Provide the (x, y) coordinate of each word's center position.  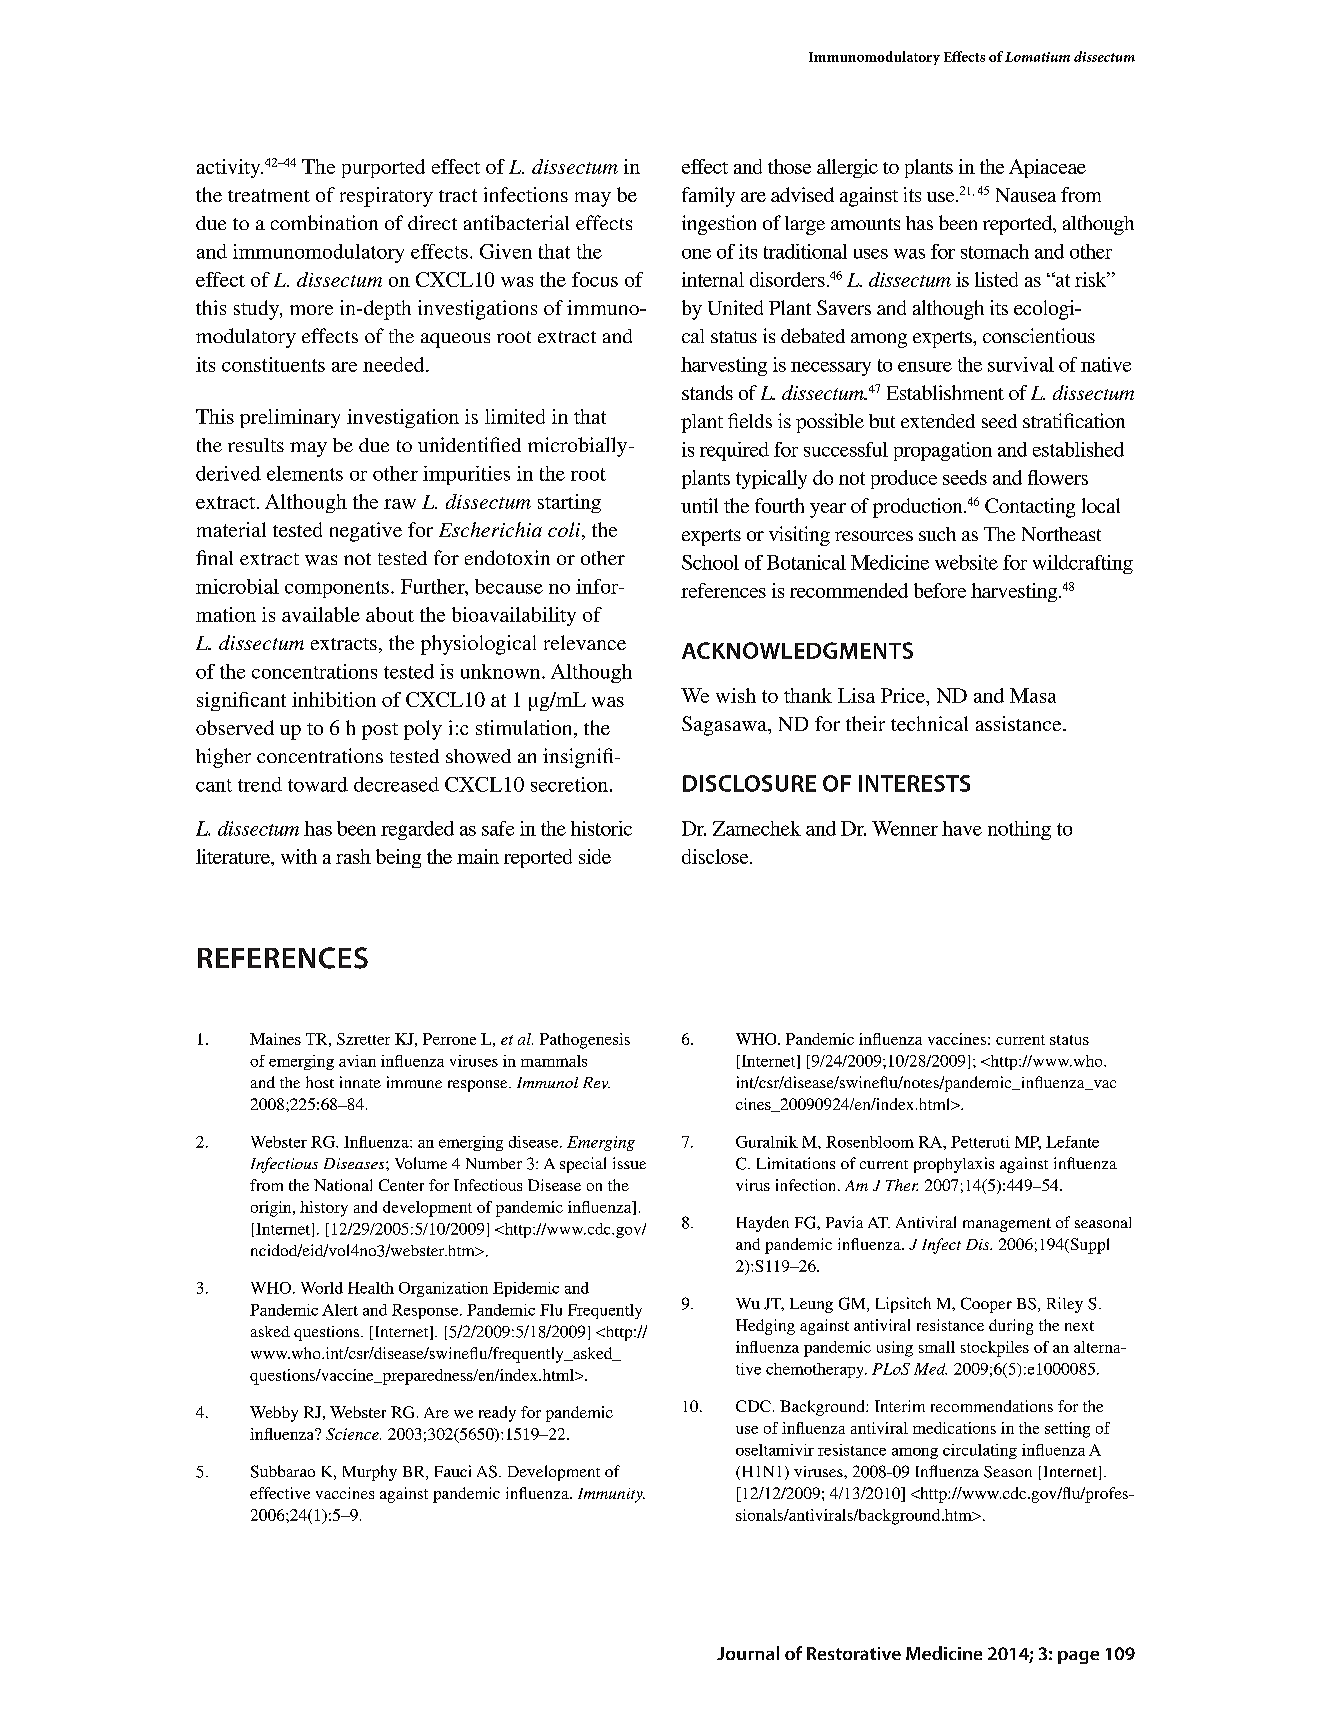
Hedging (765, 1327)
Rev (596, 1083)
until (699, 505)
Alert (340, 1310)
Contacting (1030, 508)
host (320, 1082)
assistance (1020, 723)
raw (400, 504)
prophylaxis (954, 1165)
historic (601, 828)
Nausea (1026, 195)
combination (324, 222)
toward (318, 784)
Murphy (370, 1473)
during (1011, 1327)
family (708, 197)
